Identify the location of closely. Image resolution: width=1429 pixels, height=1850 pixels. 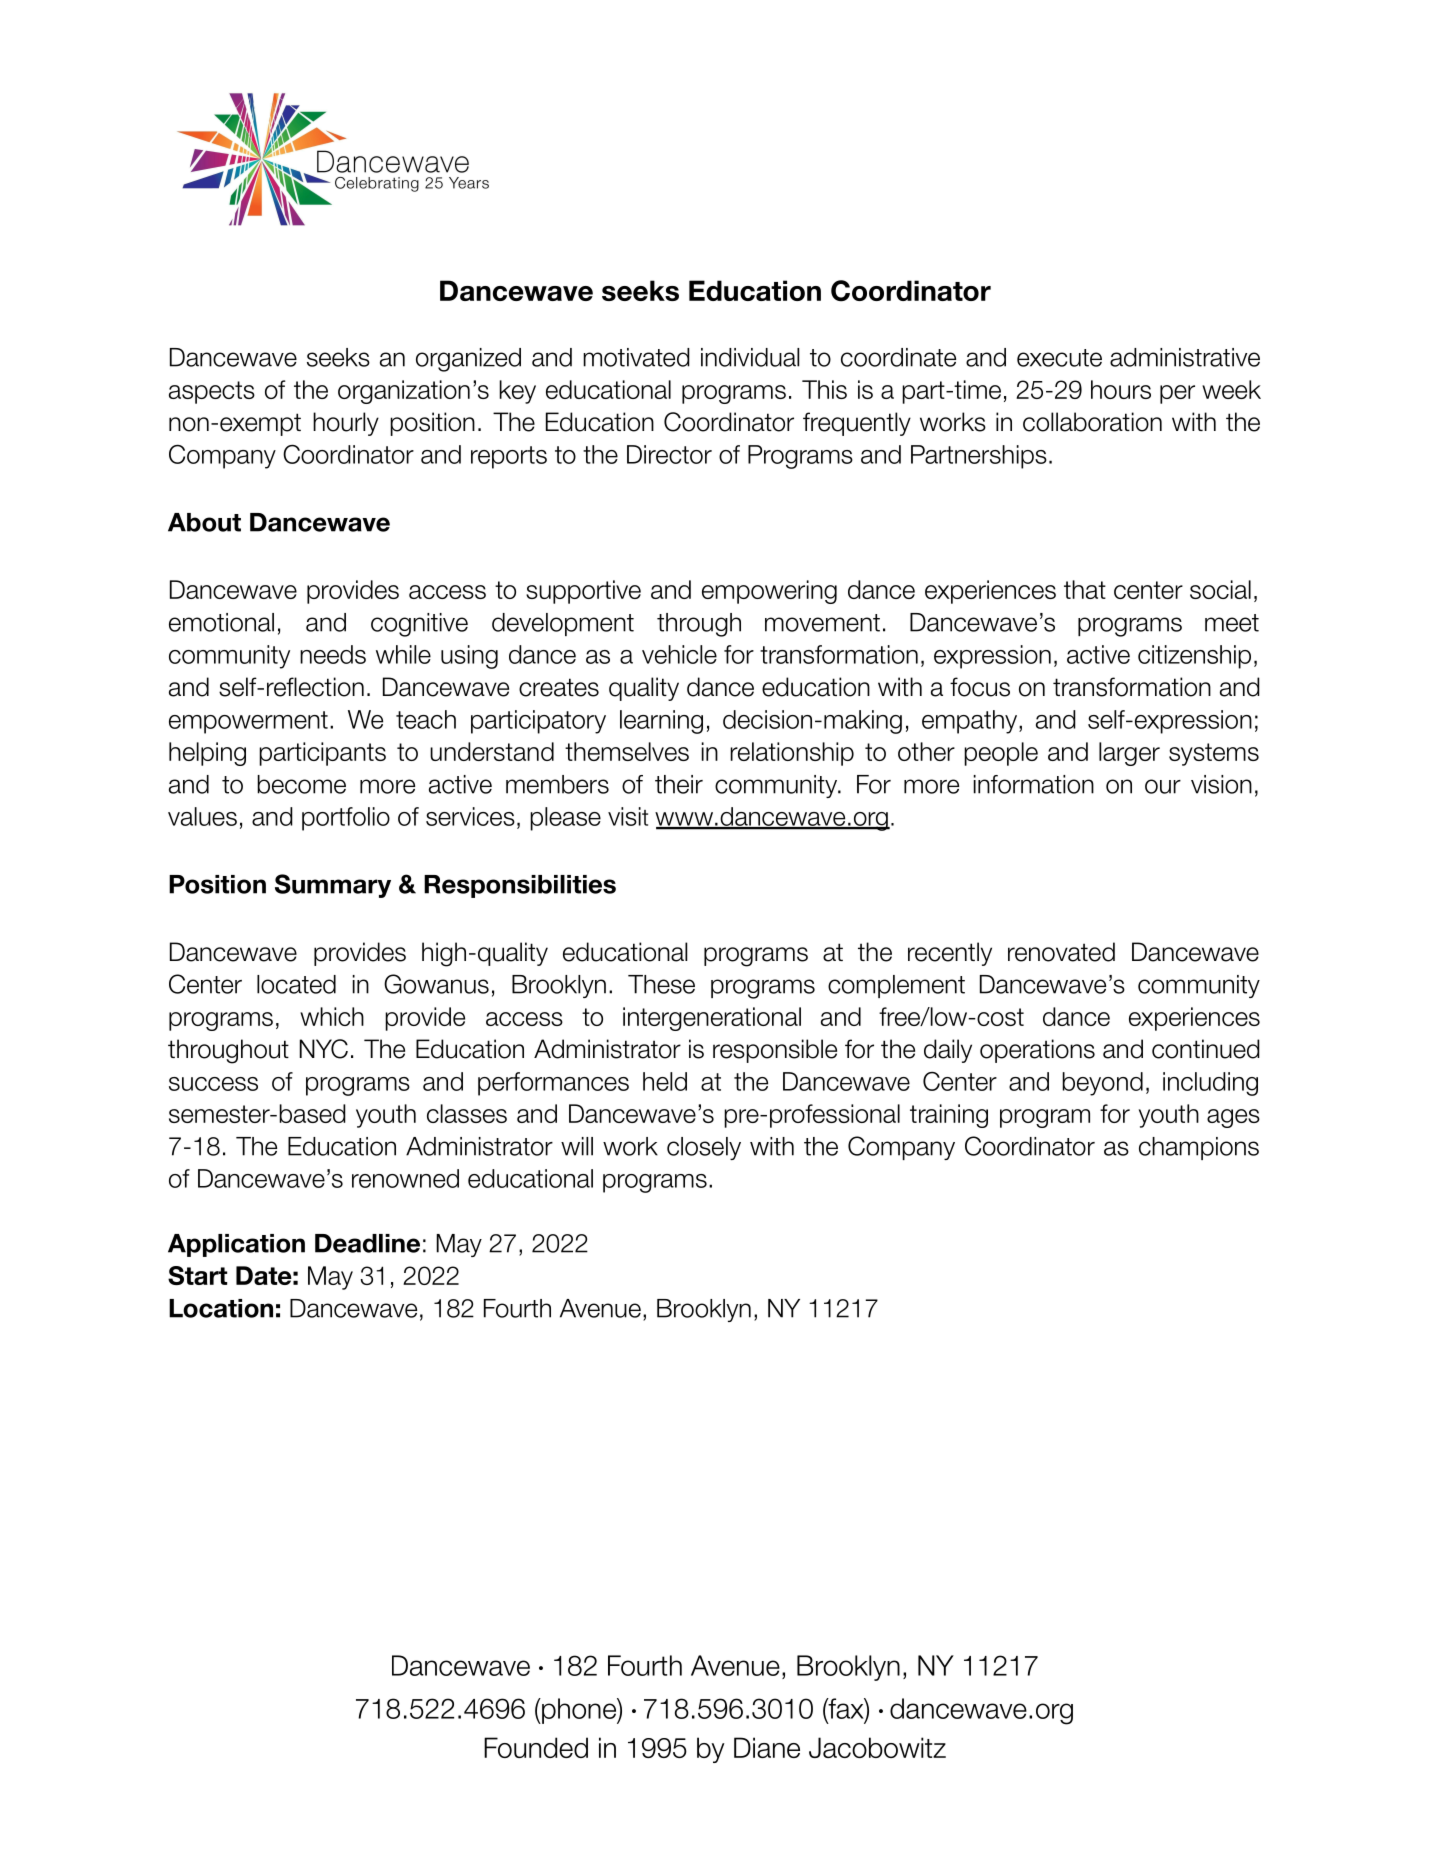
(704, 1148).
